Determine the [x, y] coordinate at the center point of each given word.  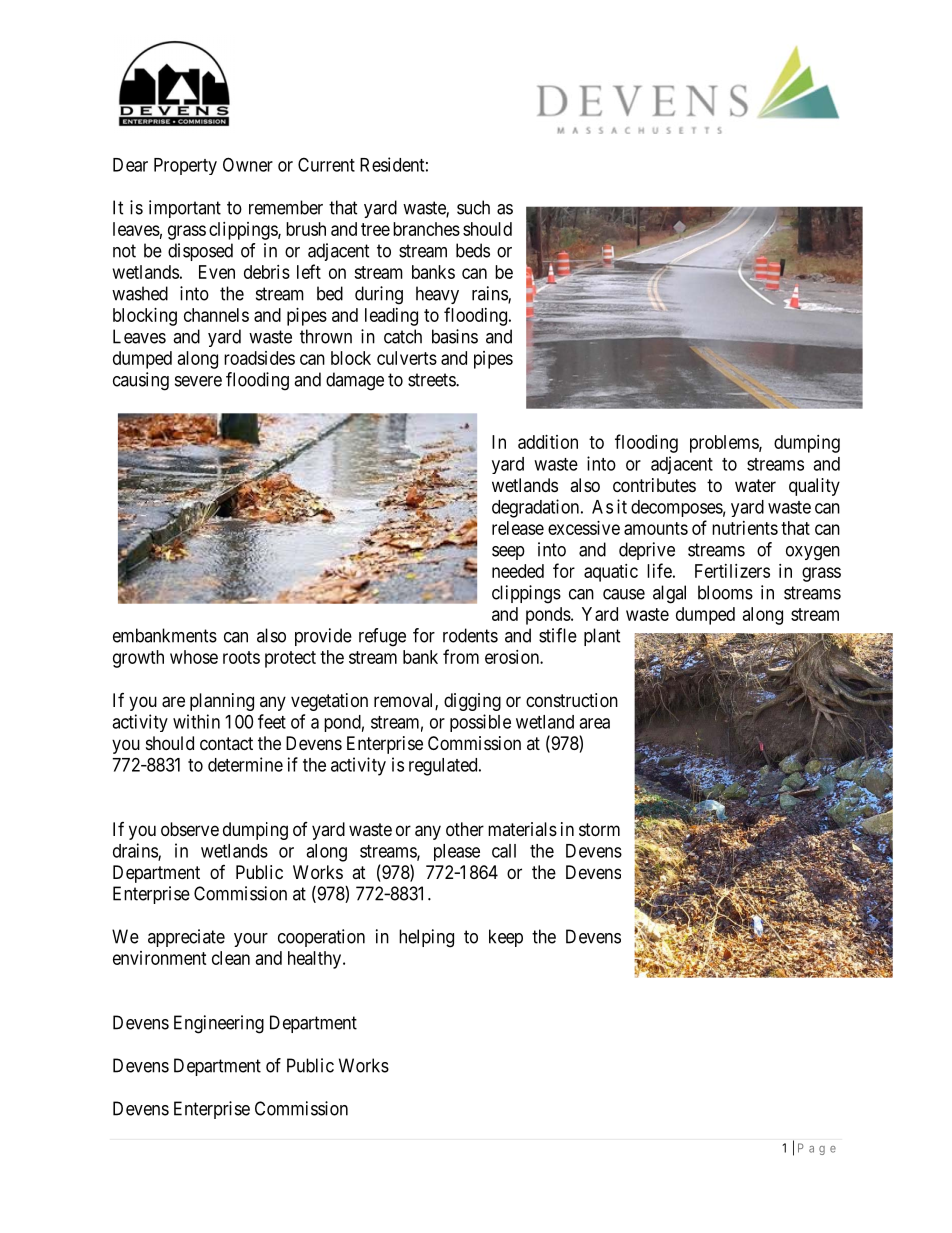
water [755, 485]
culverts [407, 358]
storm [599, 829]
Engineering [219, 1024]
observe [190, 829]
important [185, 209]
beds [473, 250]
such [473, 207]
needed [518, 571]
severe [198, 381]
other [465, 829]
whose [194, 657]
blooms [725, 592]
